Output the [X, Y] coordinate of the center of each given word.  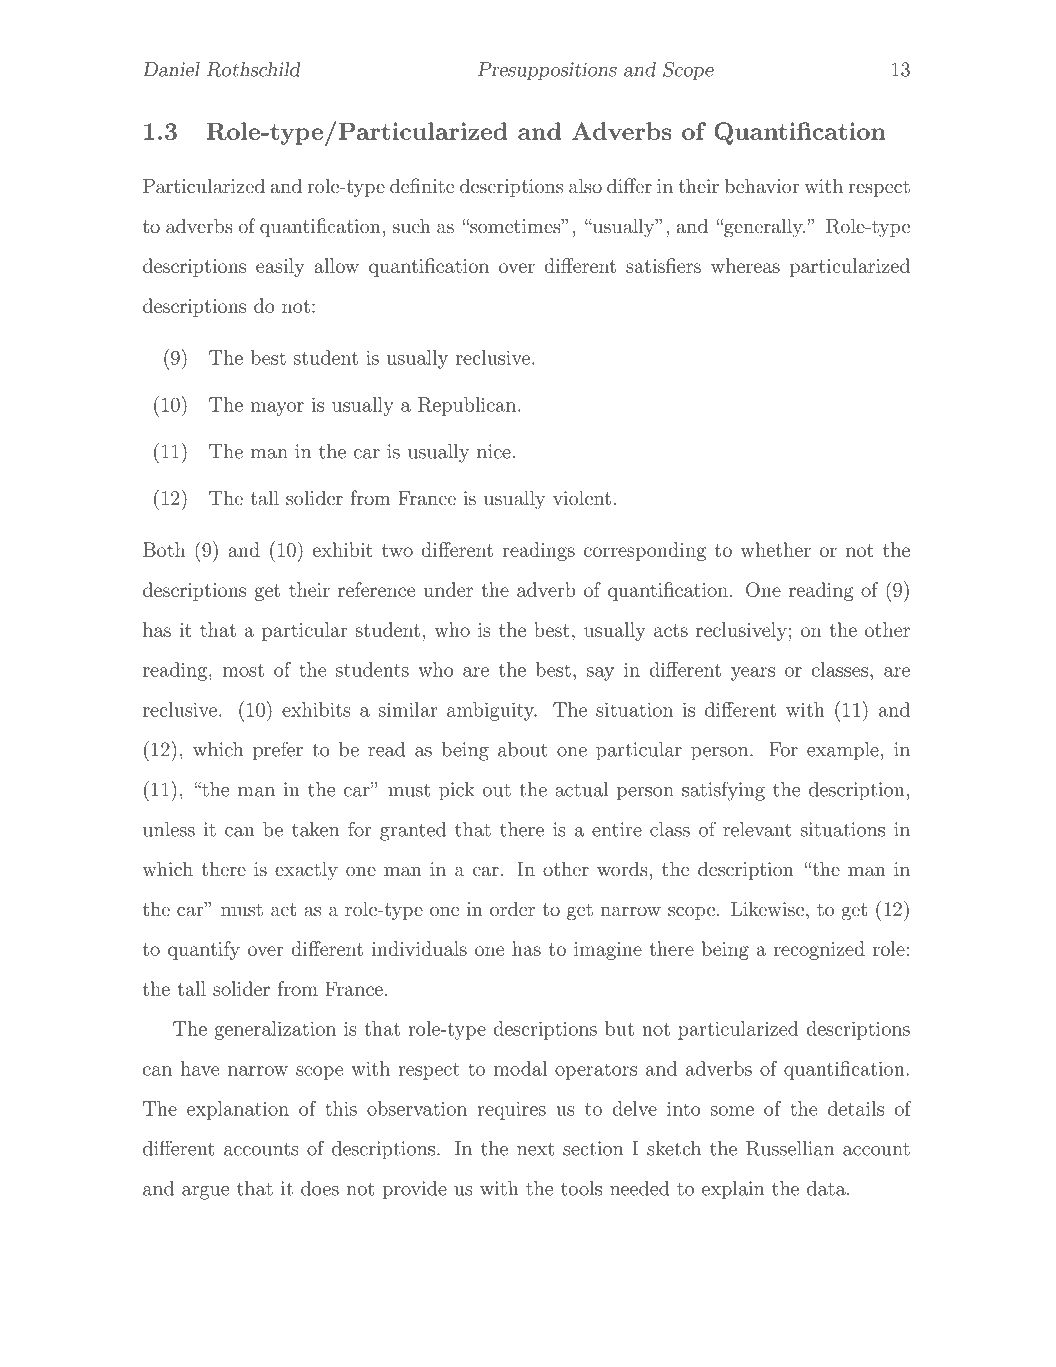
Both [164, 549]
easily [280, 267]
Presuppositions [547, 71]
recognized [819, 950]
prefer [278, 751]
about [523, 749]
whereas [745, 265]
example [843, 751]
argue [205, 1193]
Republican [468, 406]
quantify [204, 950]
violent [582, 497]
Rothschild [253, 69]
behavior [761, 185]
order [512, 908]
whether [776, 549]
